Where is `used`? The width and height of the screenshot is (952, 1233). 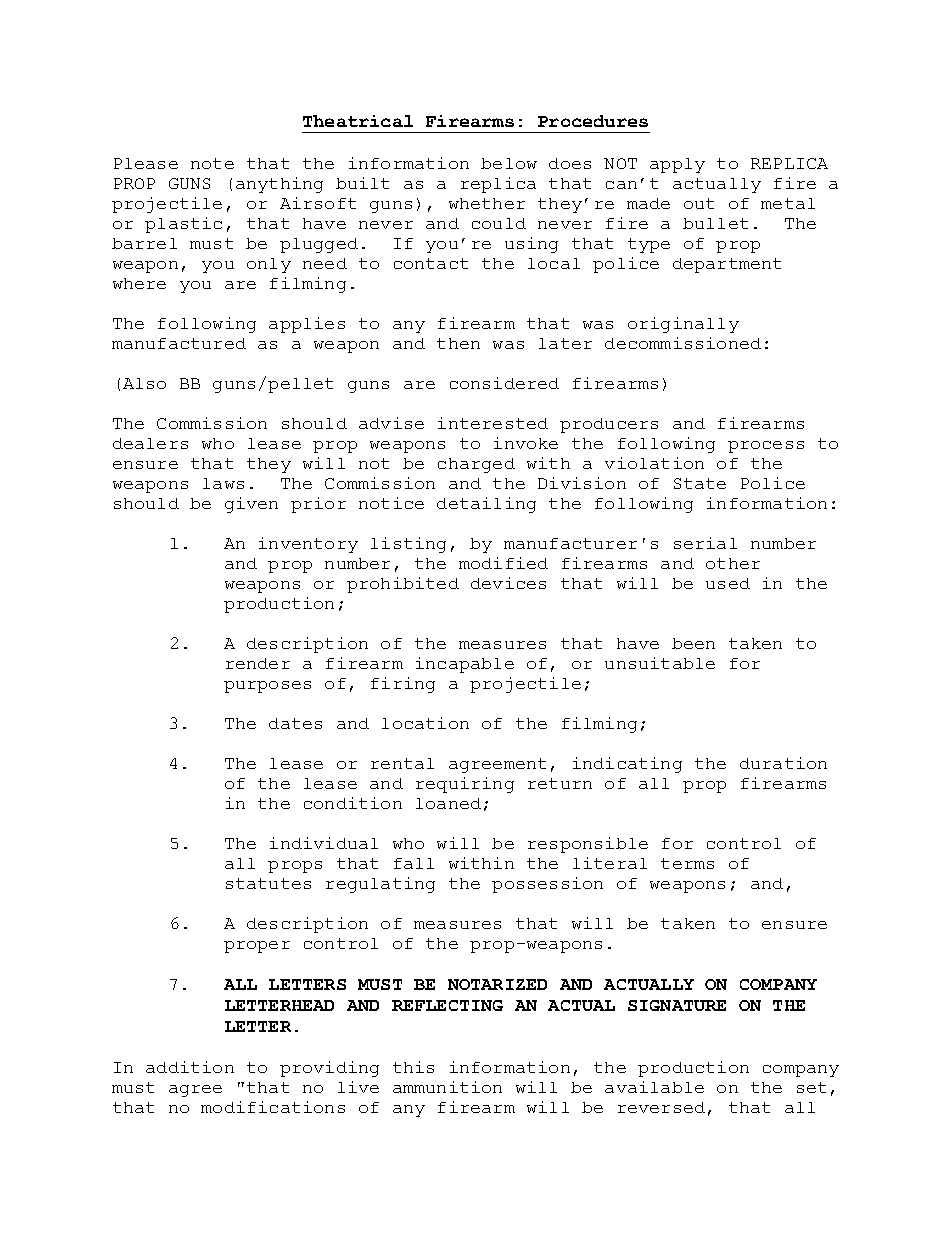 used is located at coordinates (728, 583).
